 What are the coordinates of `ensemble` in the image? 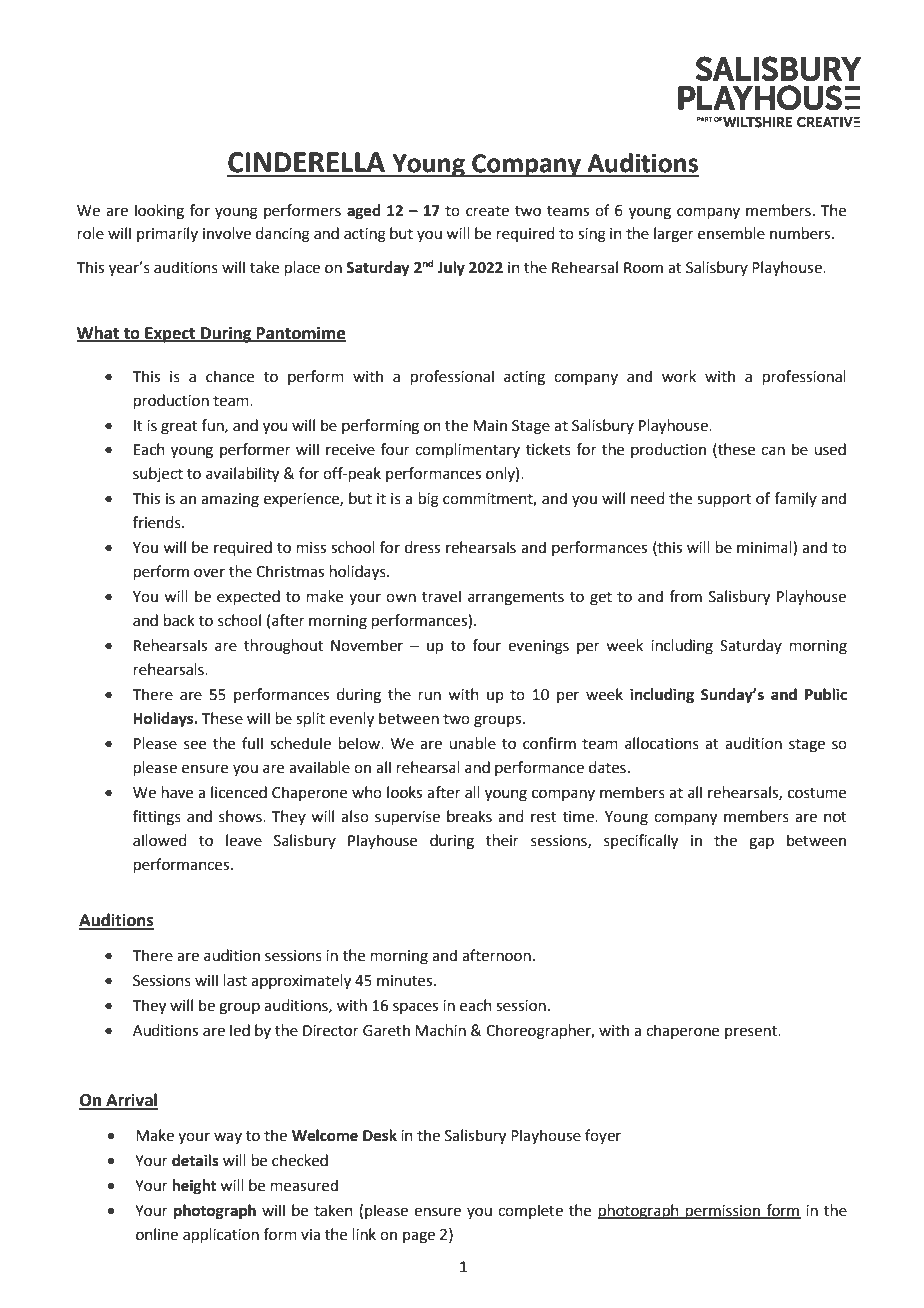 It's located at (731, 233).
